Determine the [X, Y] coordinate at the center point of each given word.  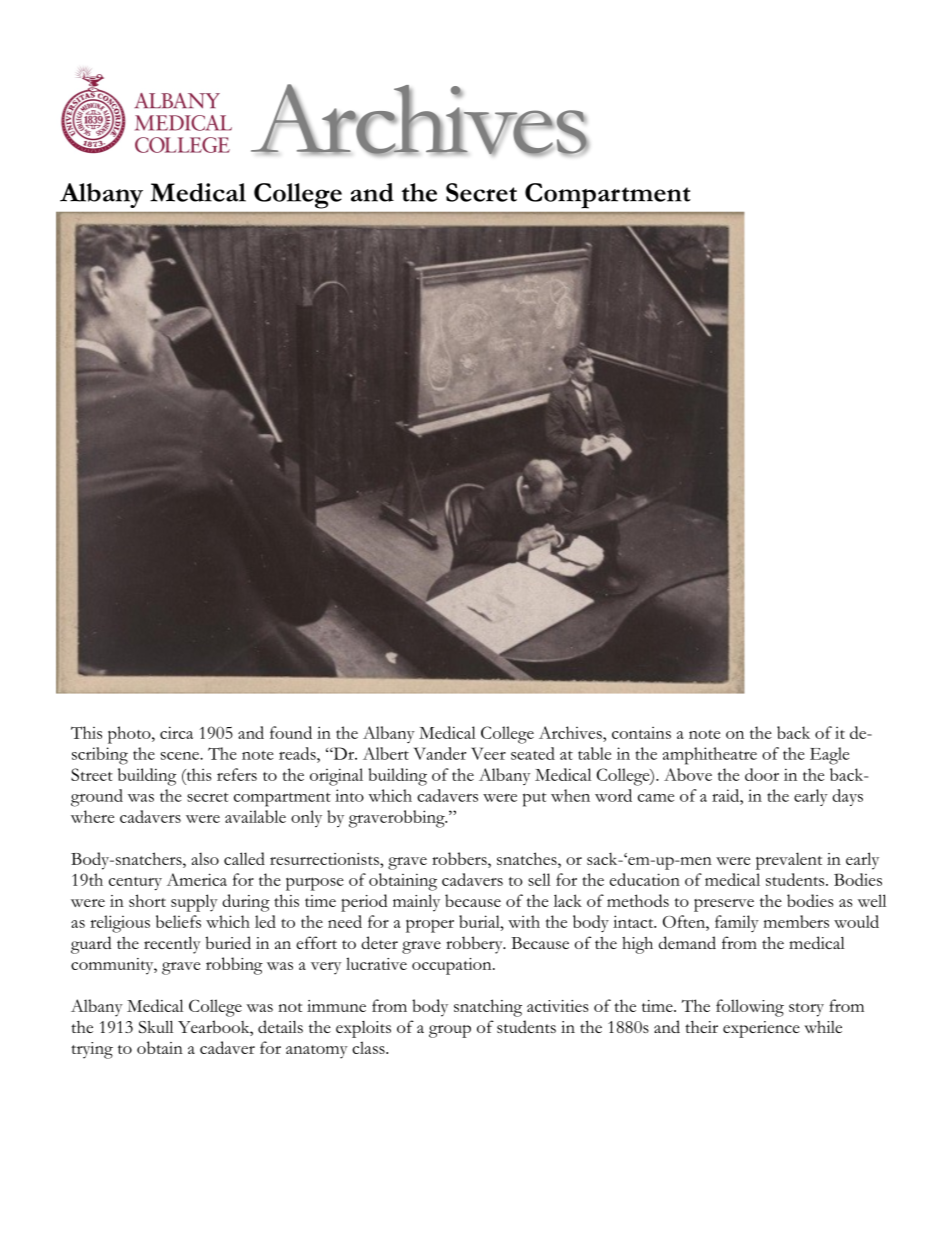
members [796, 921]
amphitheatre [710, 756]
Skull [156, 1026]
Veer [488, 753]
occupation [453, 966]
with [524, 921]
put [535, 799]
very [326, 968]
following [750, 1008]
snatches [528, 858]
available [255, 816]
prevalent [789, 861]
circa [176, 732]
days [847, 797]
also [205, 858]
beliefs [178, 921]
